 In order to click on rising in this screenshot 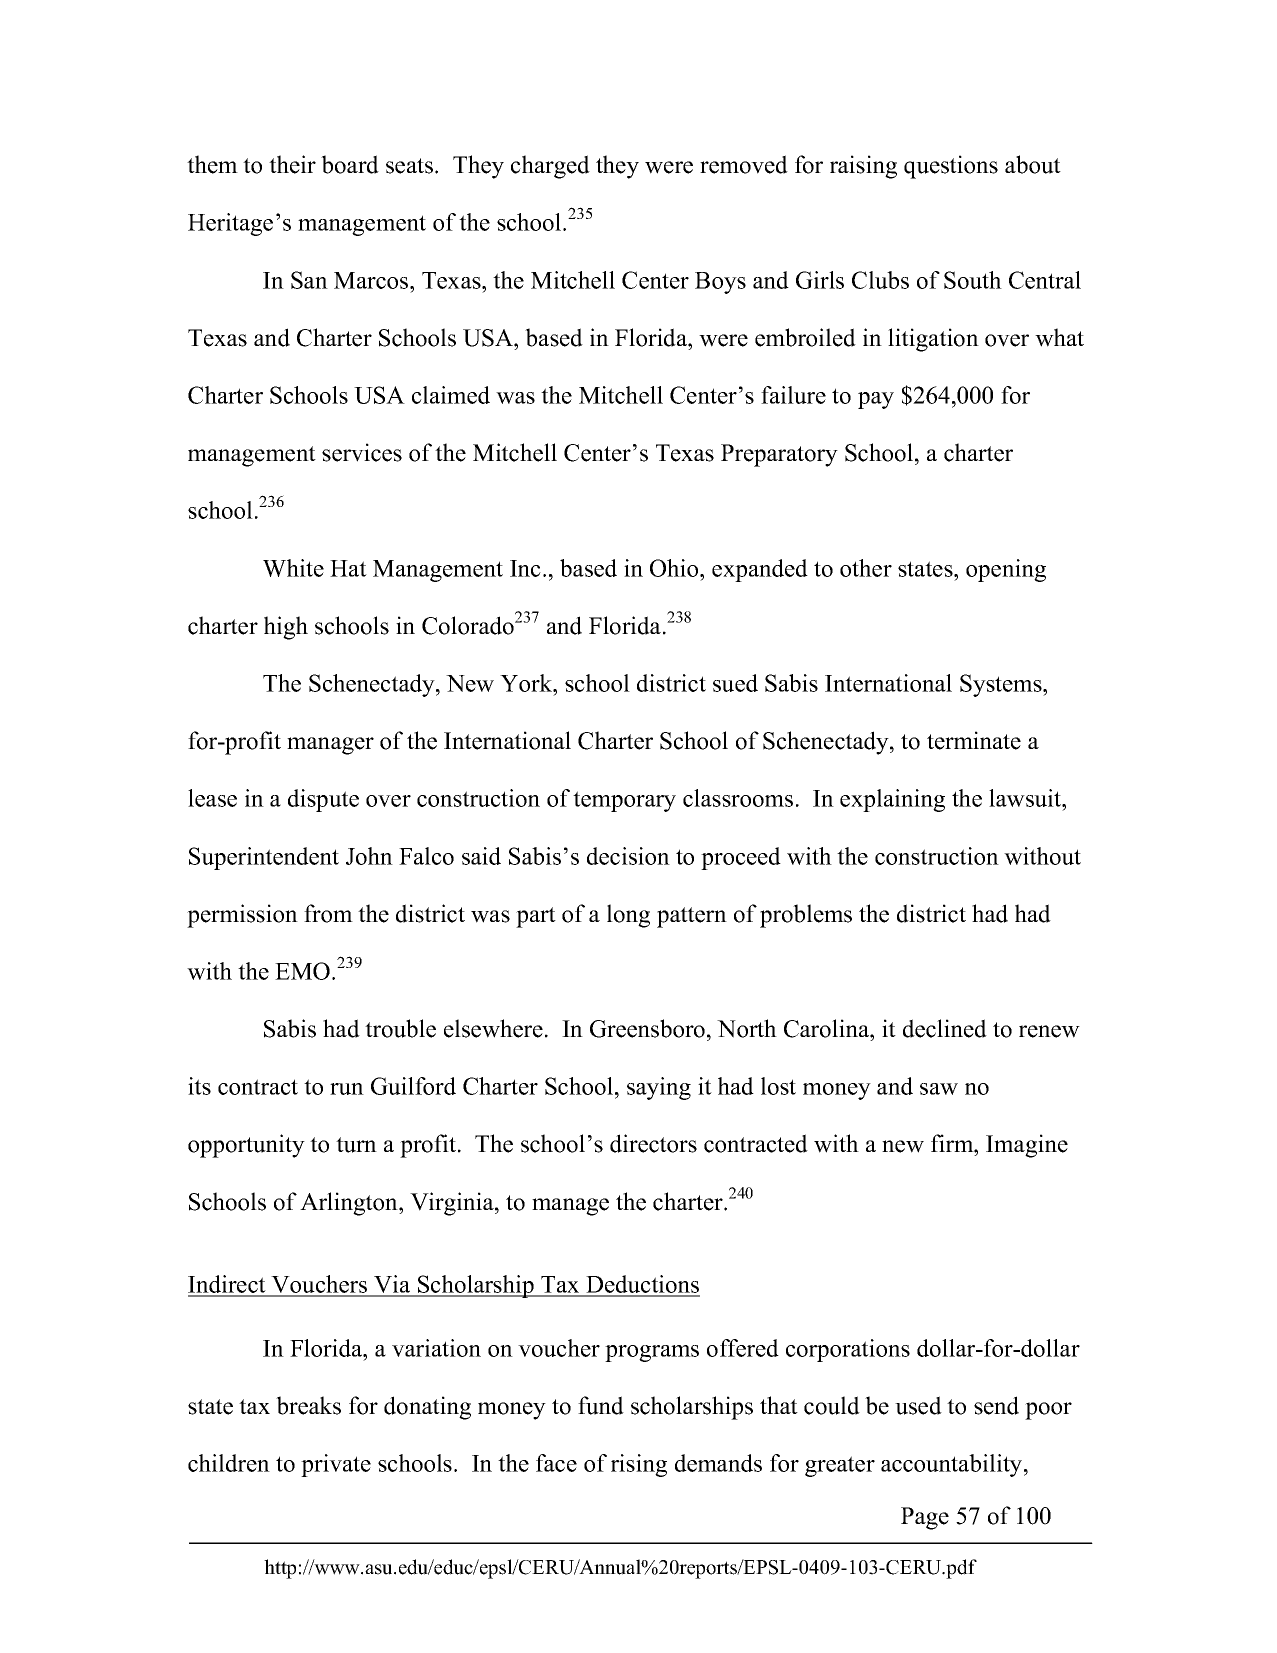, I will do `click(639, 1465)`.
